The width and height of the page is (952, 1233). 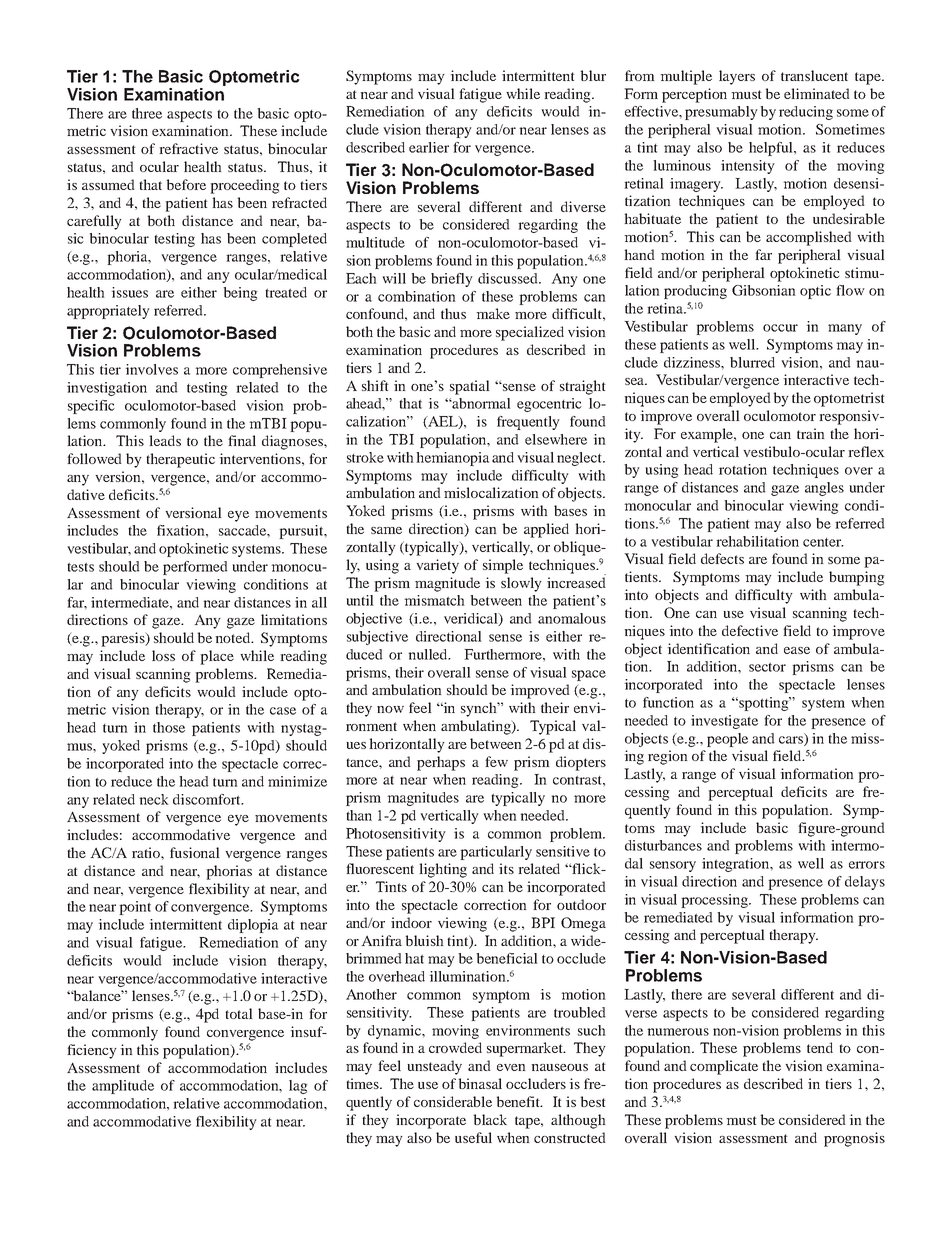 What do you see at coordinates (806, 113) in the page?
I see `reducing` at bounding box center [806, 113].
